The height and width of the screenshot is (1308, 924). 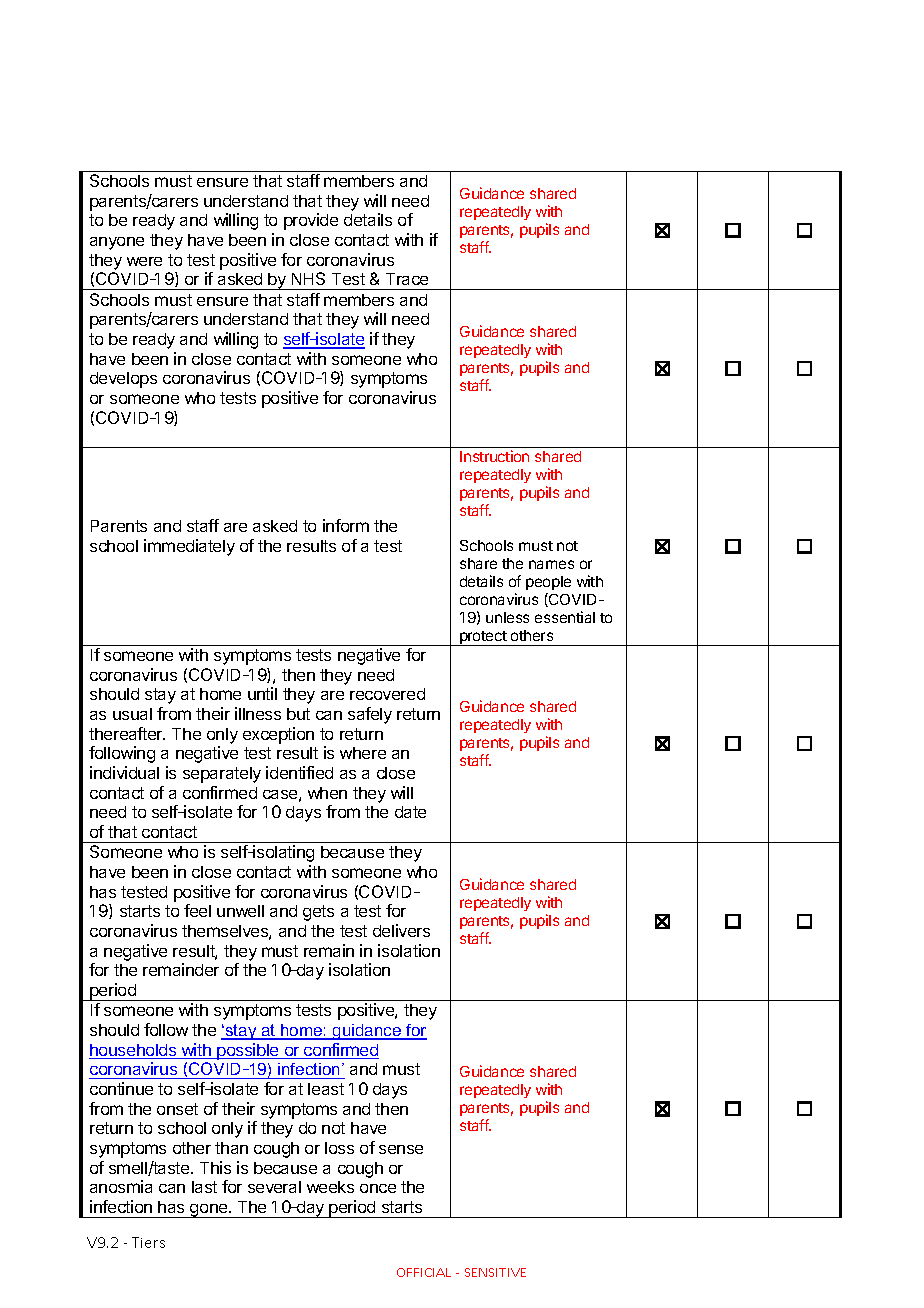 What do you see at coordinates (144, 261) in the screenshot?
I see `were` at bounding box center [144, 261].
